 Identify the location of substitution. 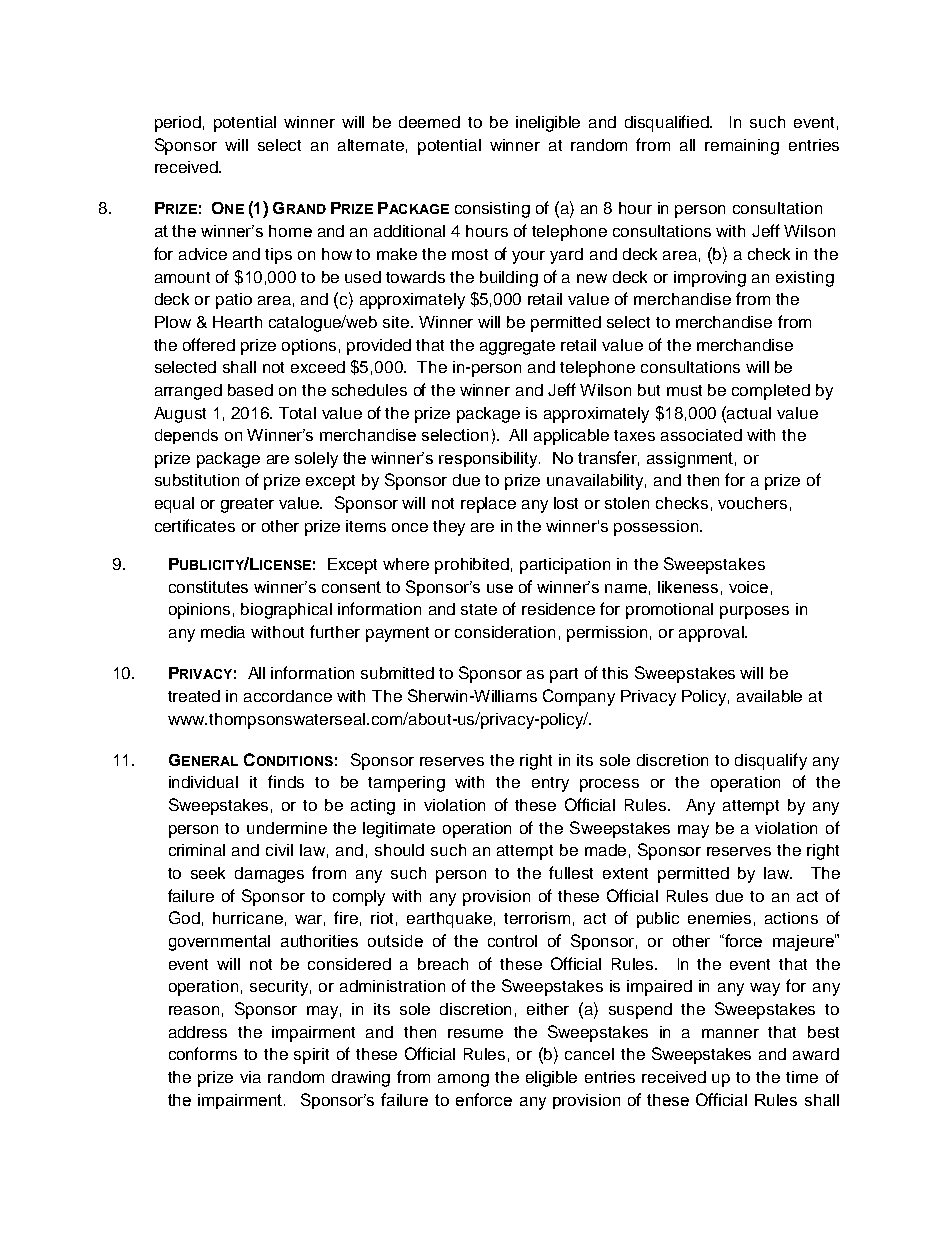
(197, 480).
